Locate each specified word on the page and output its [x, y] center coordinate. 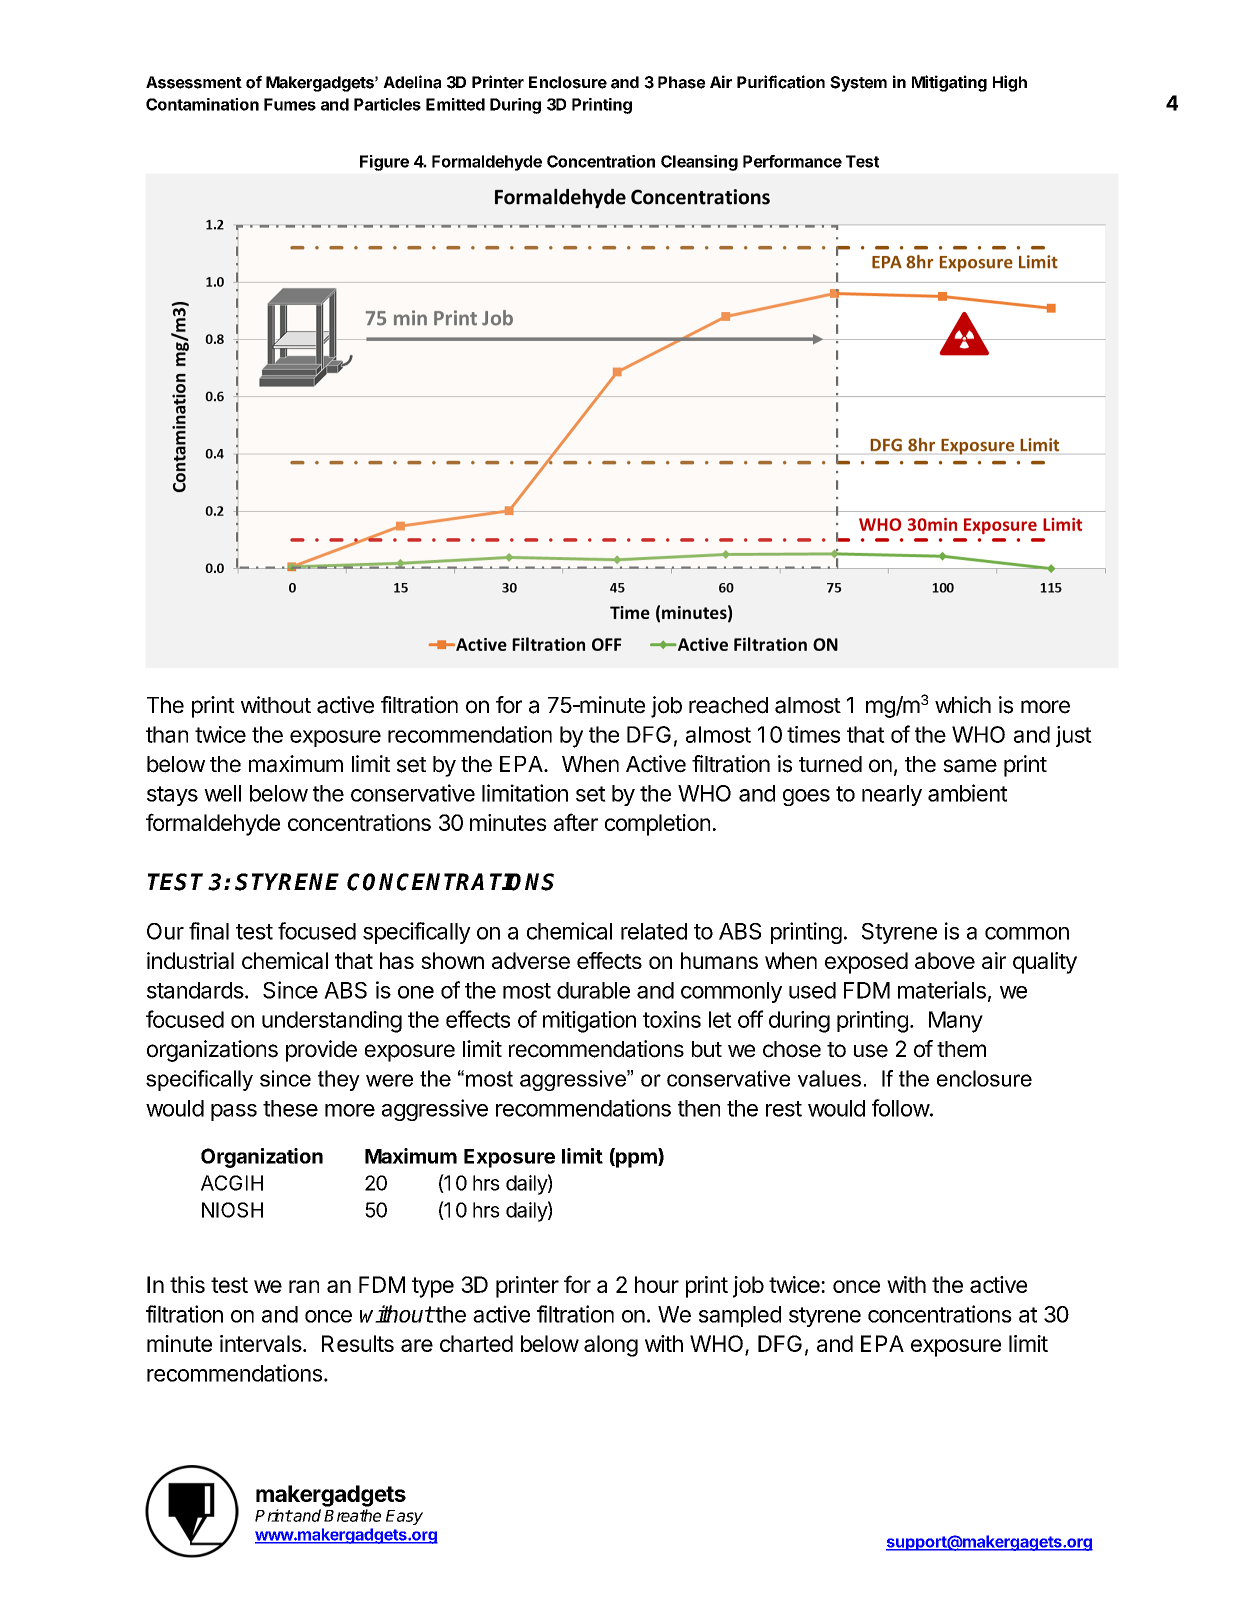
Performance [792, 161]
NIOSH [232, 1210]
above [945, 960]
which [963, 705]
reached [728, 705]
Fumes [290, 104]
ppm [636, 1160]
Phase [681, 82]
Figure [384, 163]
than [167, 734]
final [209, 931]
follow [901, 1108]
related [654, 931]
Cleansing [699, 163]
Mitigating [949, 83]
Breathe [352, 1515]
